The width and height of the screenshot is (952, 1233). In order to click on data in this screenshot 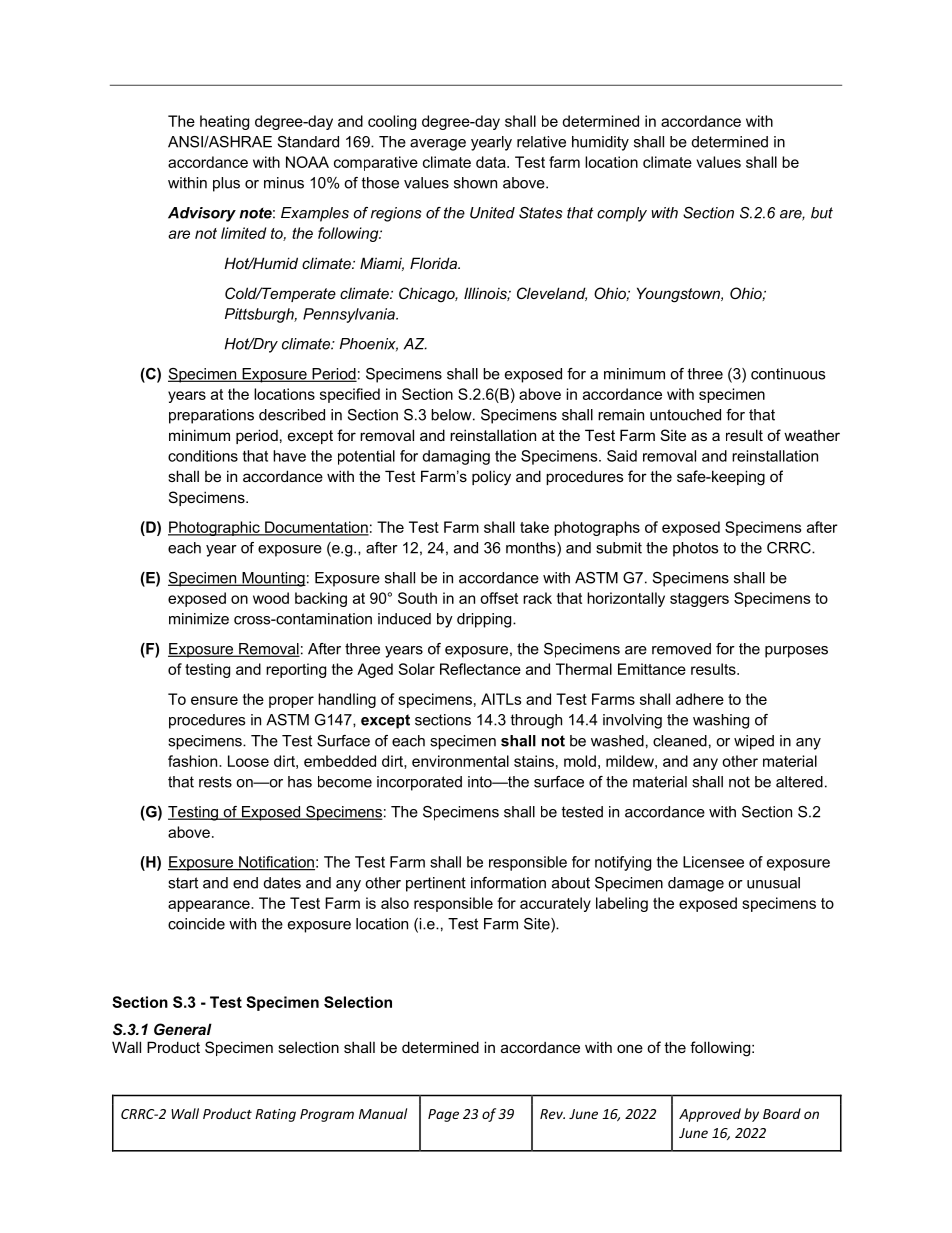, I will do `click(492, 162)`.
